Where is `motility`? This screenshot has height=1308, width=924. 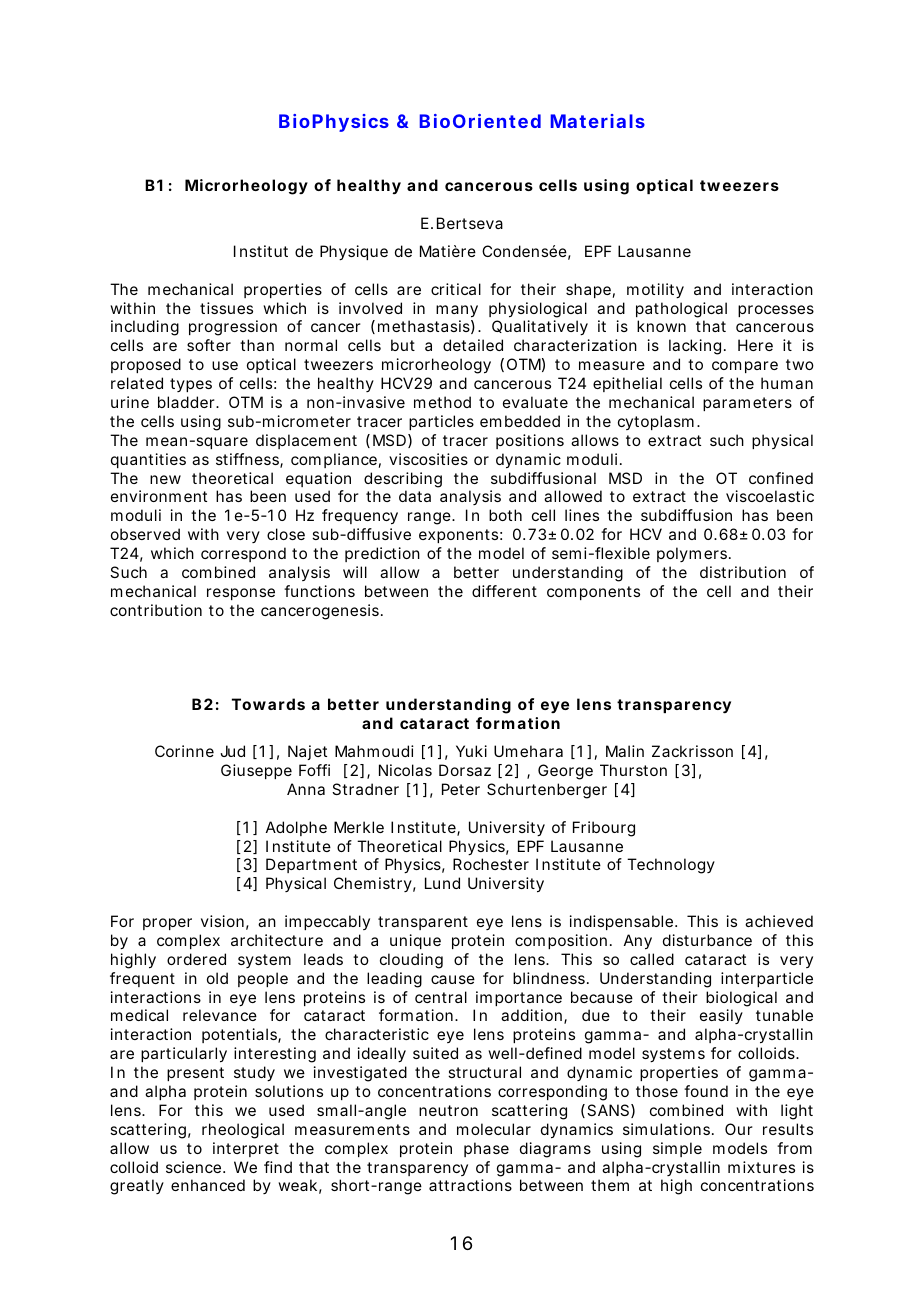 motility is located at coordinates (655, 291).
